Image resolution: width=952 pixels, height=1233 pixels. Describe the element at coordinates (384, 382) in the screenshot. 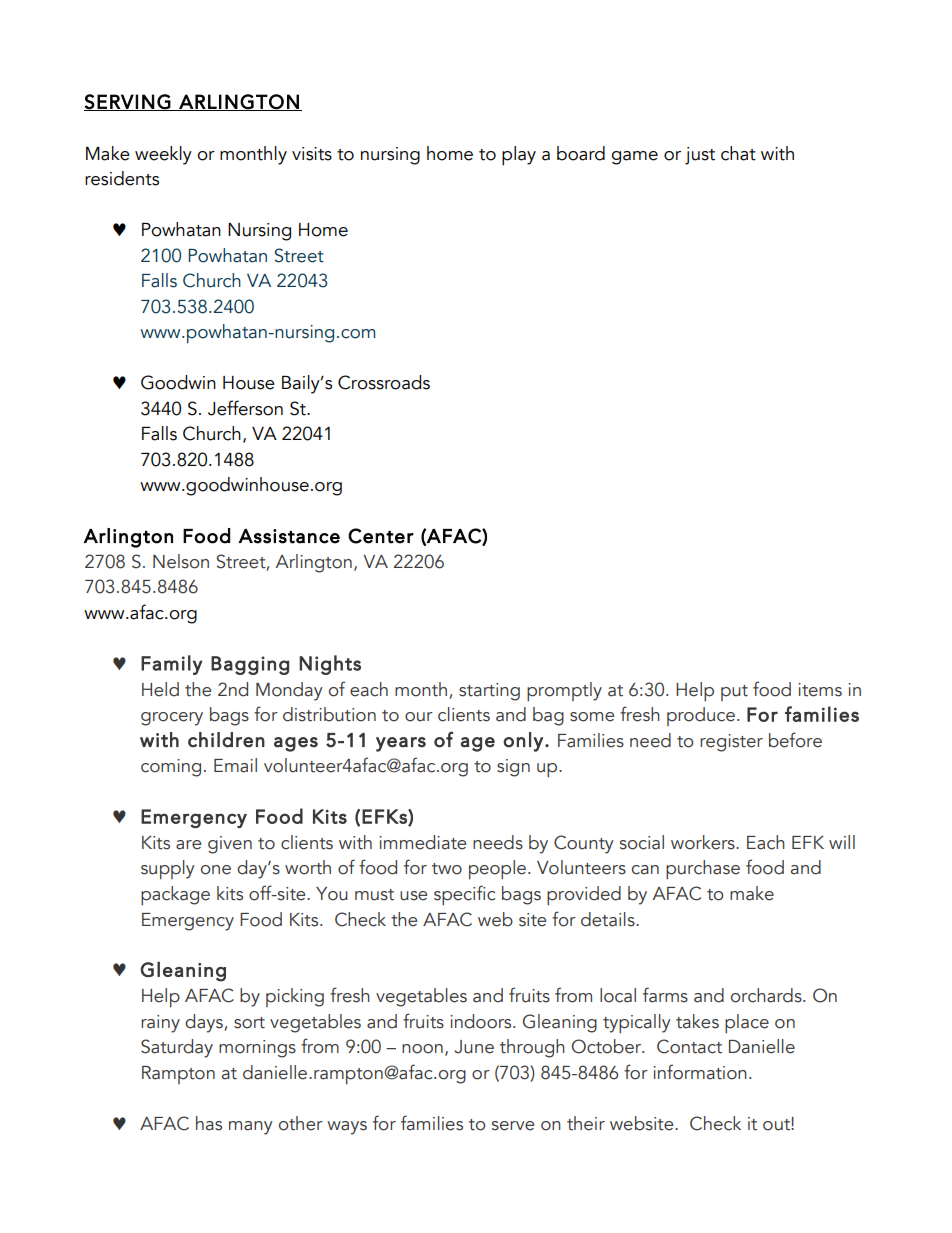

I see `Crossroads` at that location.
